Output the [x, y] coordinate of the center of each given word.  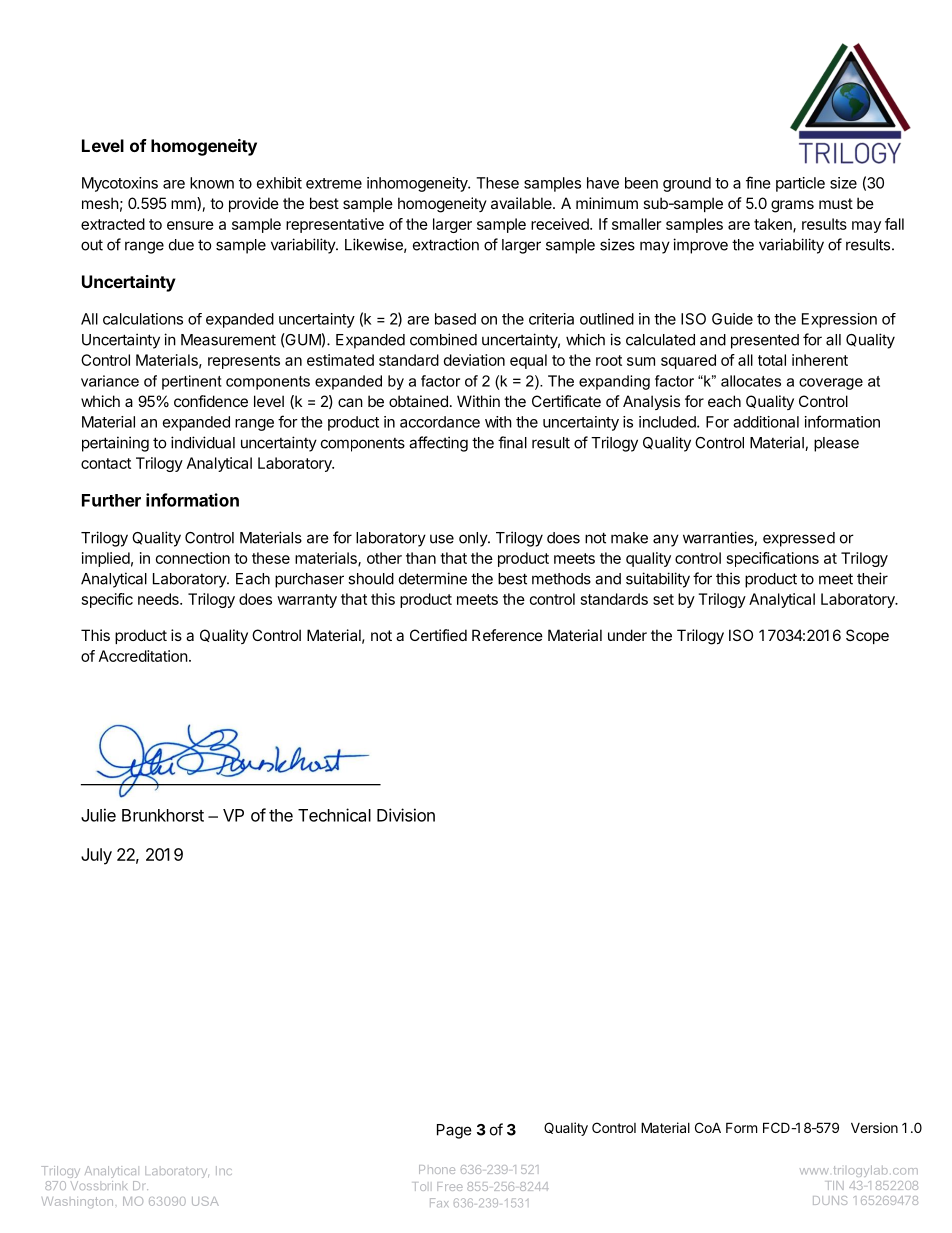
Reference [507, 635]
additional [766, 422]
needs [159, 599]
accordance [440, 422]
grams [792, 206]
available [522, 203]
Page [454, 1131]
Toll [420, 1186]
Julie [98, 815]
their [872, 578]
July [96, 856]
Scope [867, 636]
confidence [211, 401]
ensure [190, 225]
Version [874, 1127]
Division [406, 815]
